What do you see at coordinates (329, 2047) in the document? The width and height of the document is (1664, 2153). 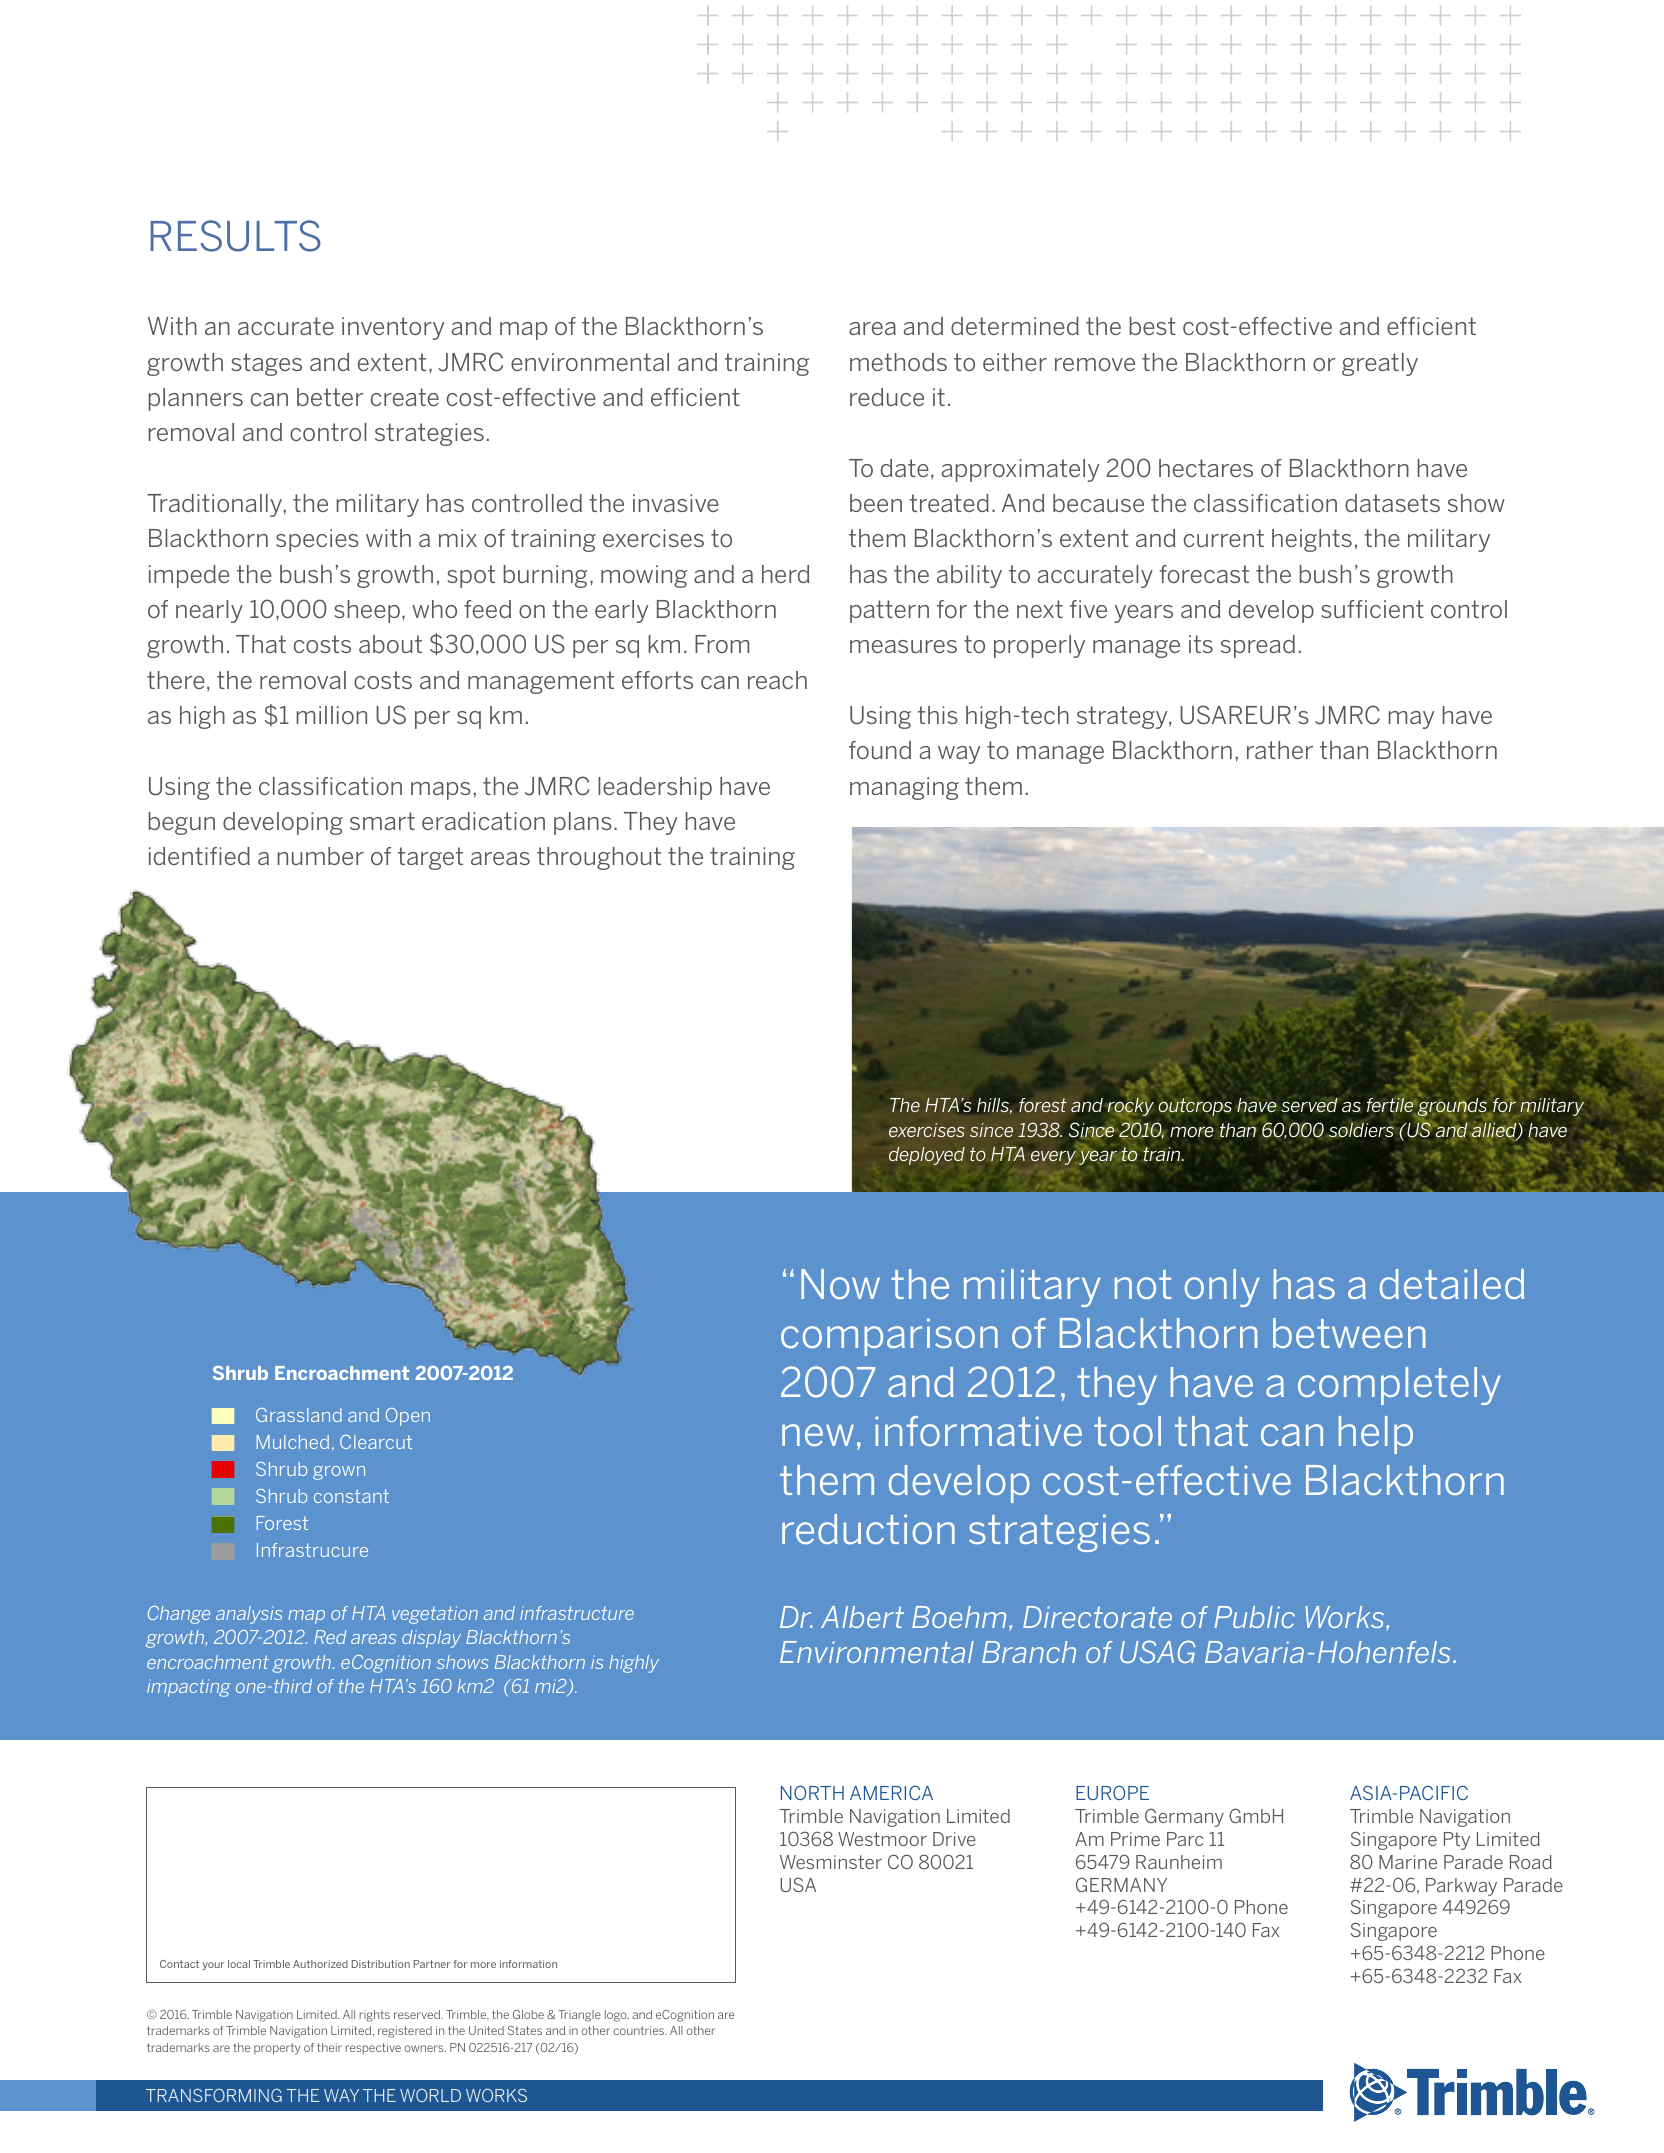 I see `their` at bounding box center [329, 2047].
